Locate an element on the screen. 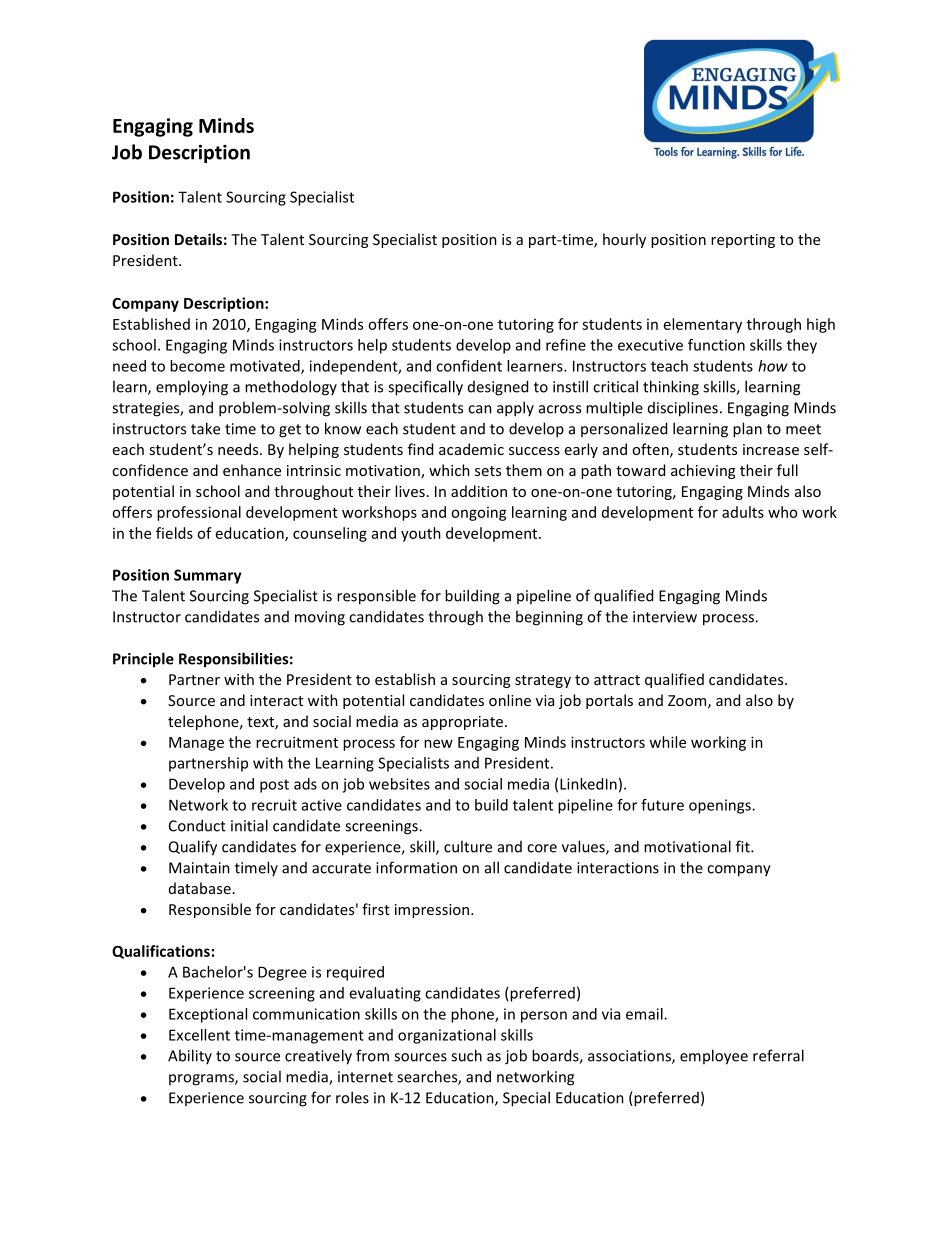 This screenshot has height=1233, width=952. while is located at coordinates (667, 742).
